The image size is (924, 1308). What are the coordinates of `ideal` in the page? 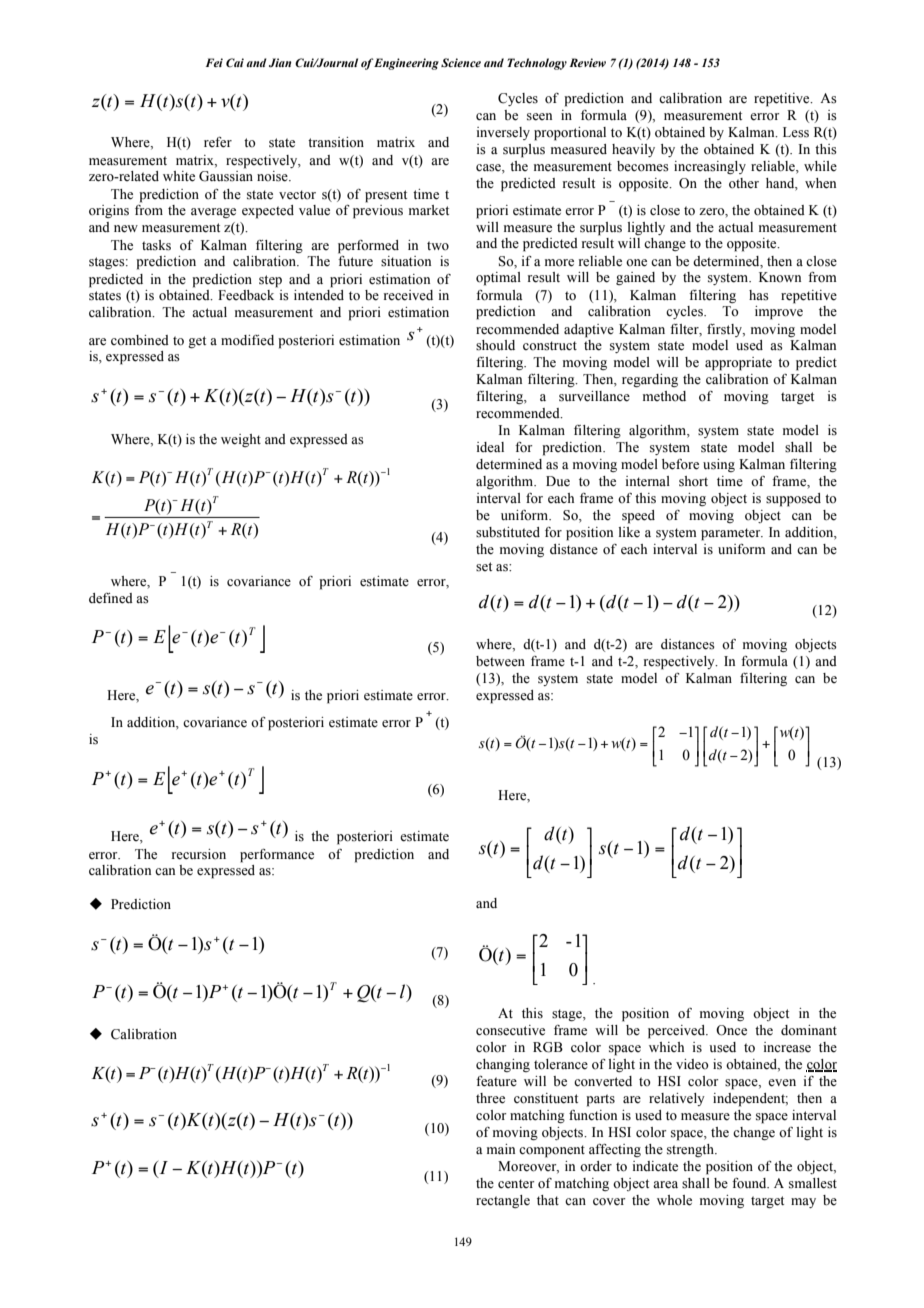 It's located at (490, 447).
